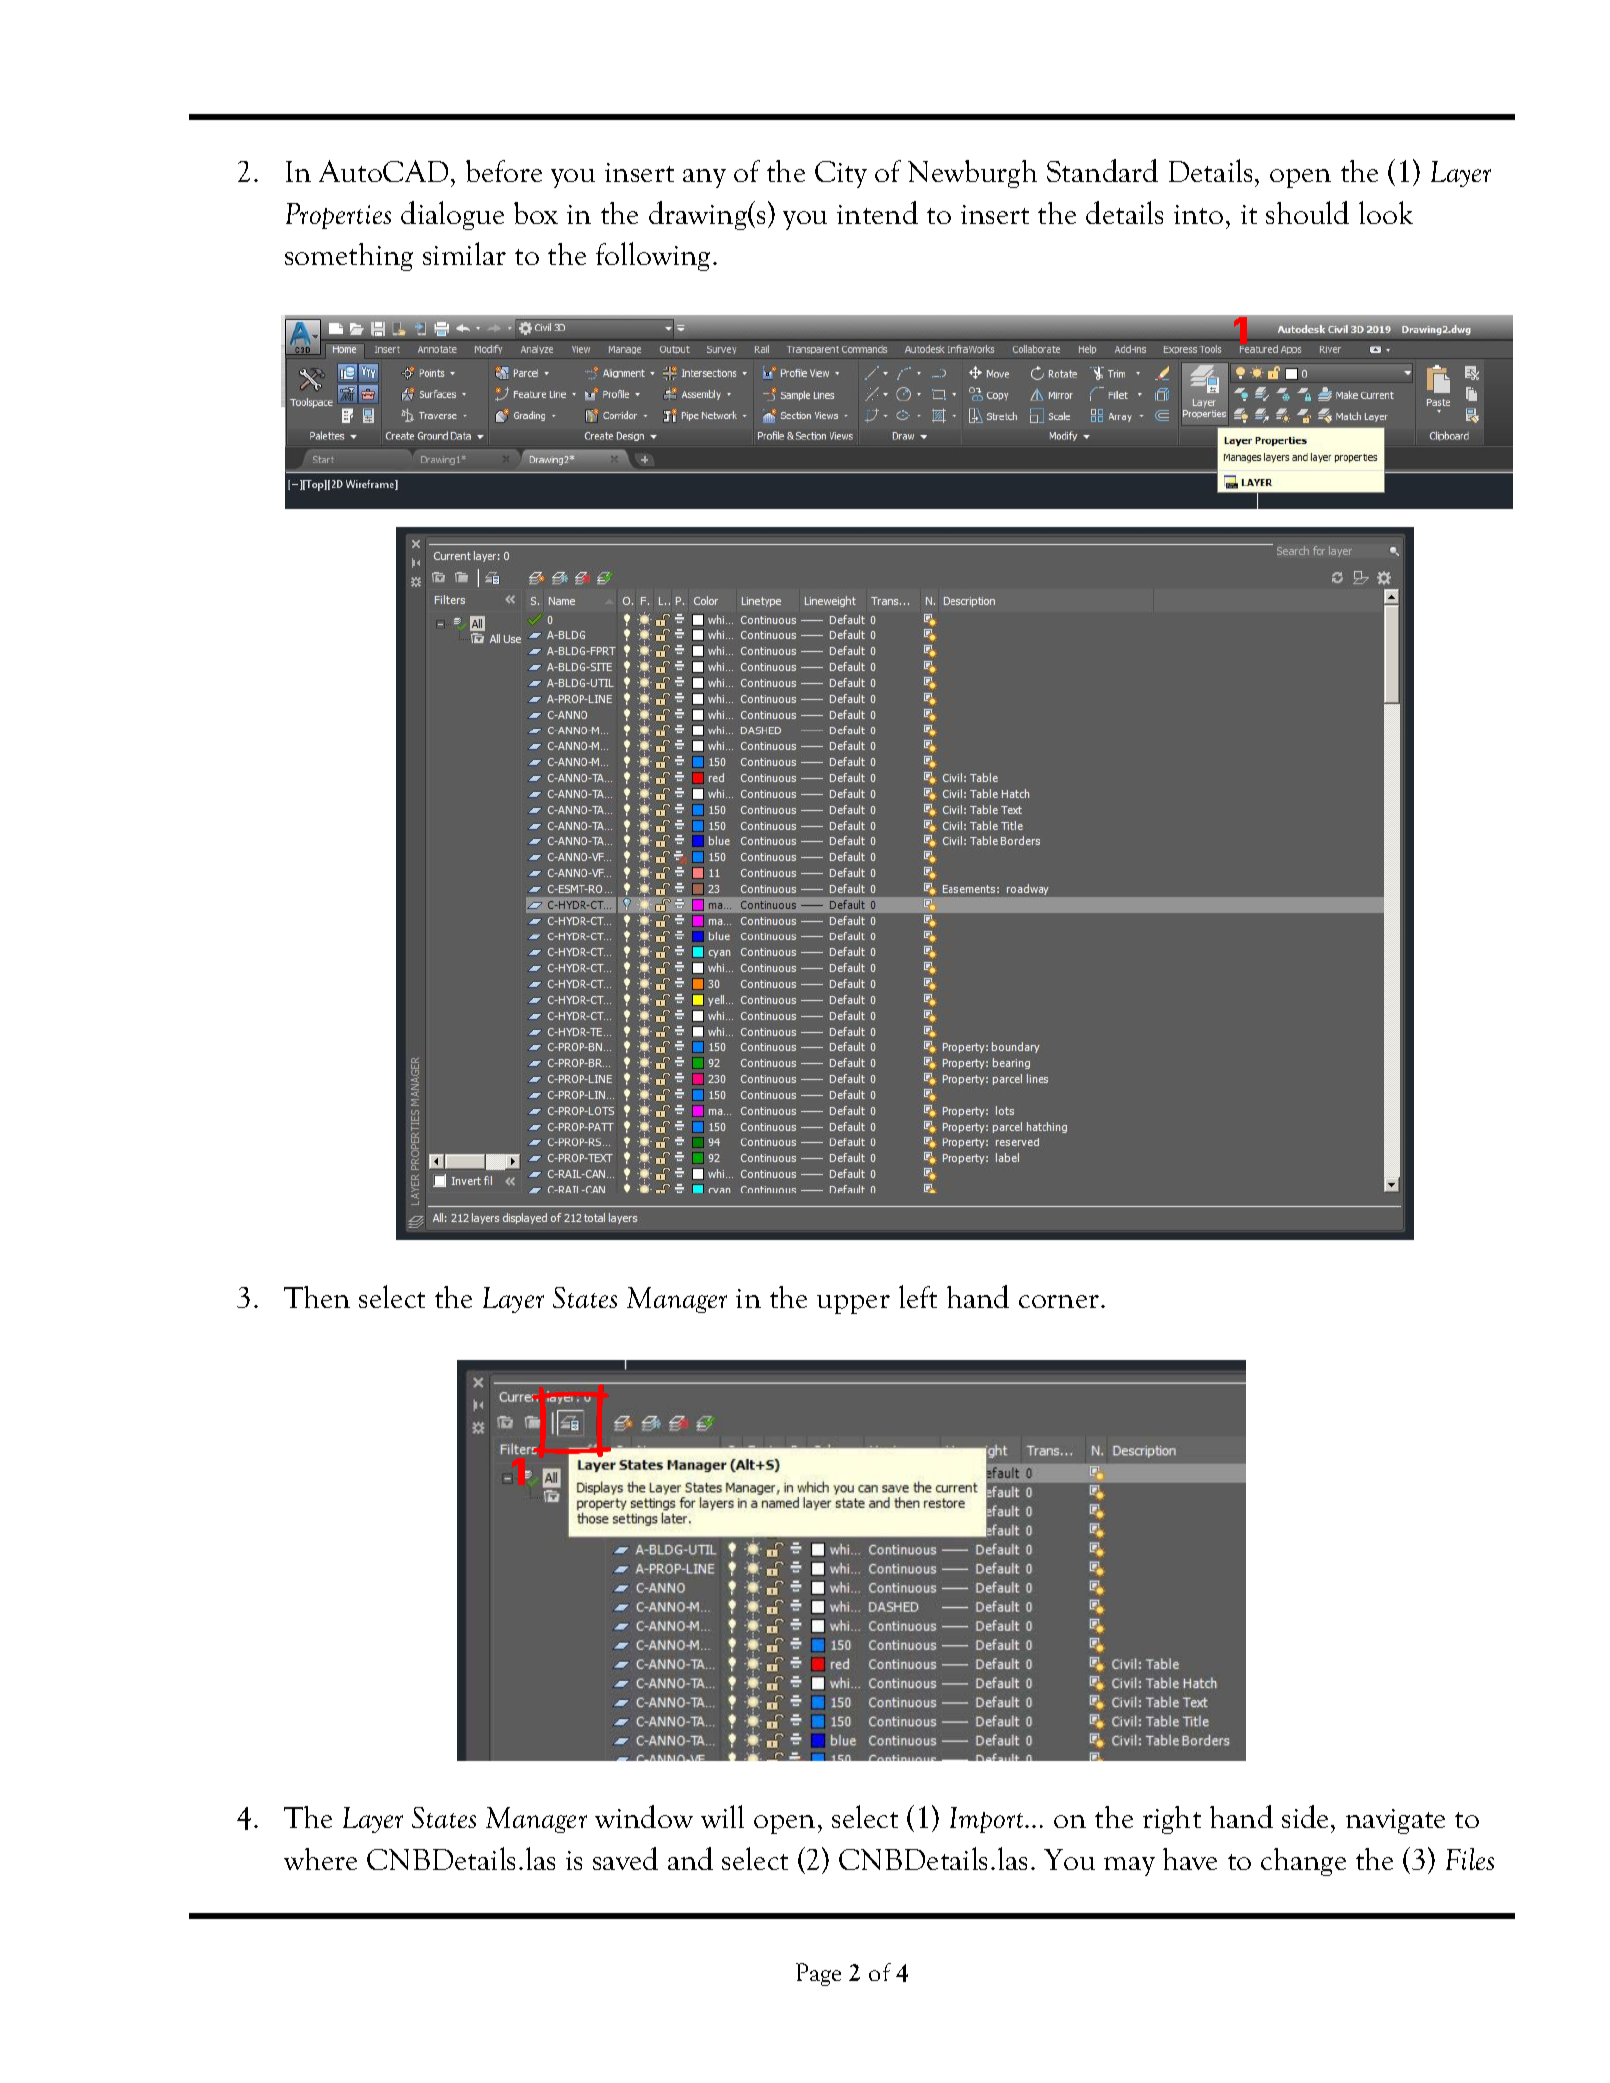  Describe the element at coordinates (877, 212) in the document. I see `intend` at that location.
